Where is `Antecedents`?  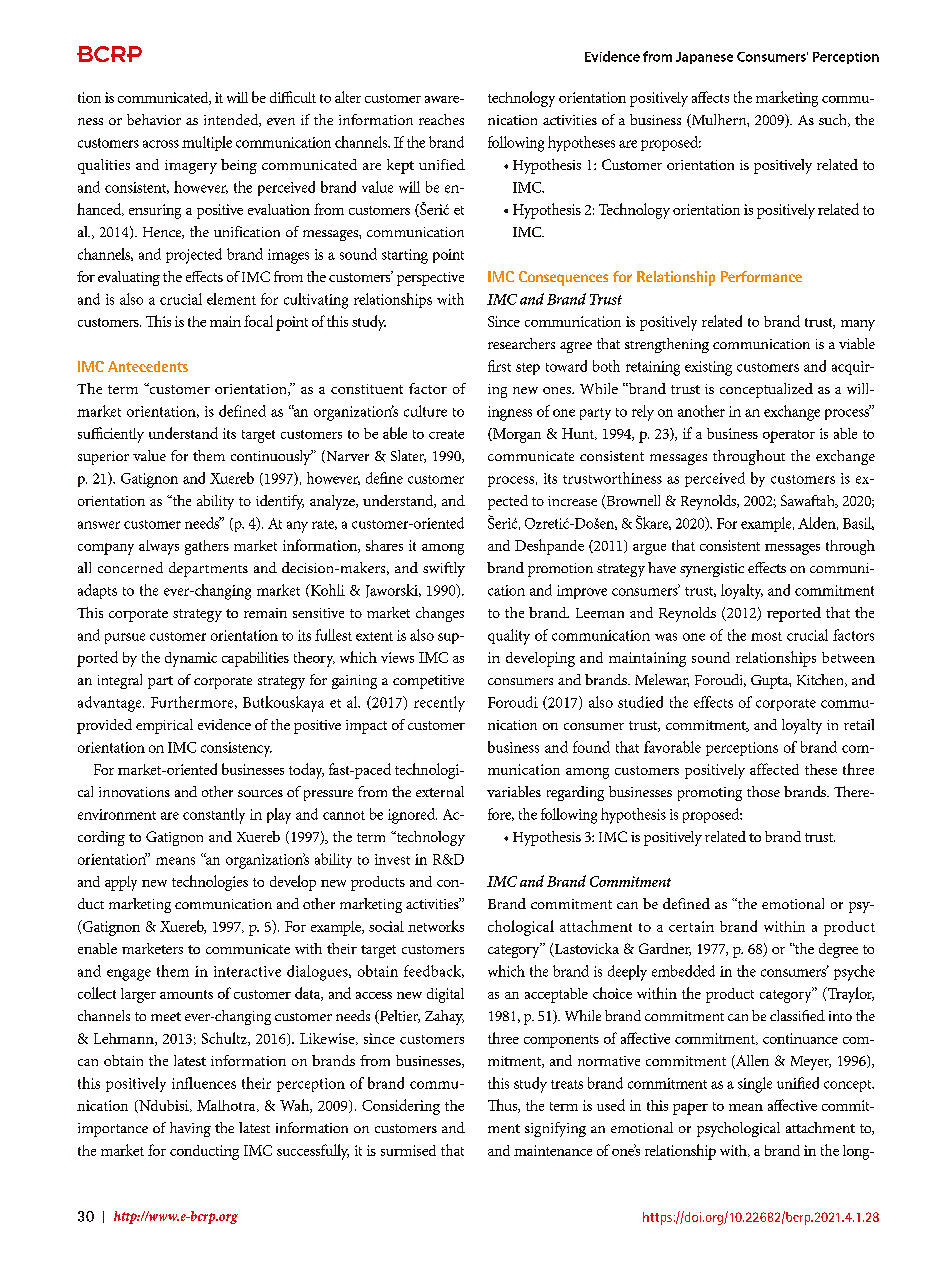 Antecedents is located at coordinates (148, 366).
